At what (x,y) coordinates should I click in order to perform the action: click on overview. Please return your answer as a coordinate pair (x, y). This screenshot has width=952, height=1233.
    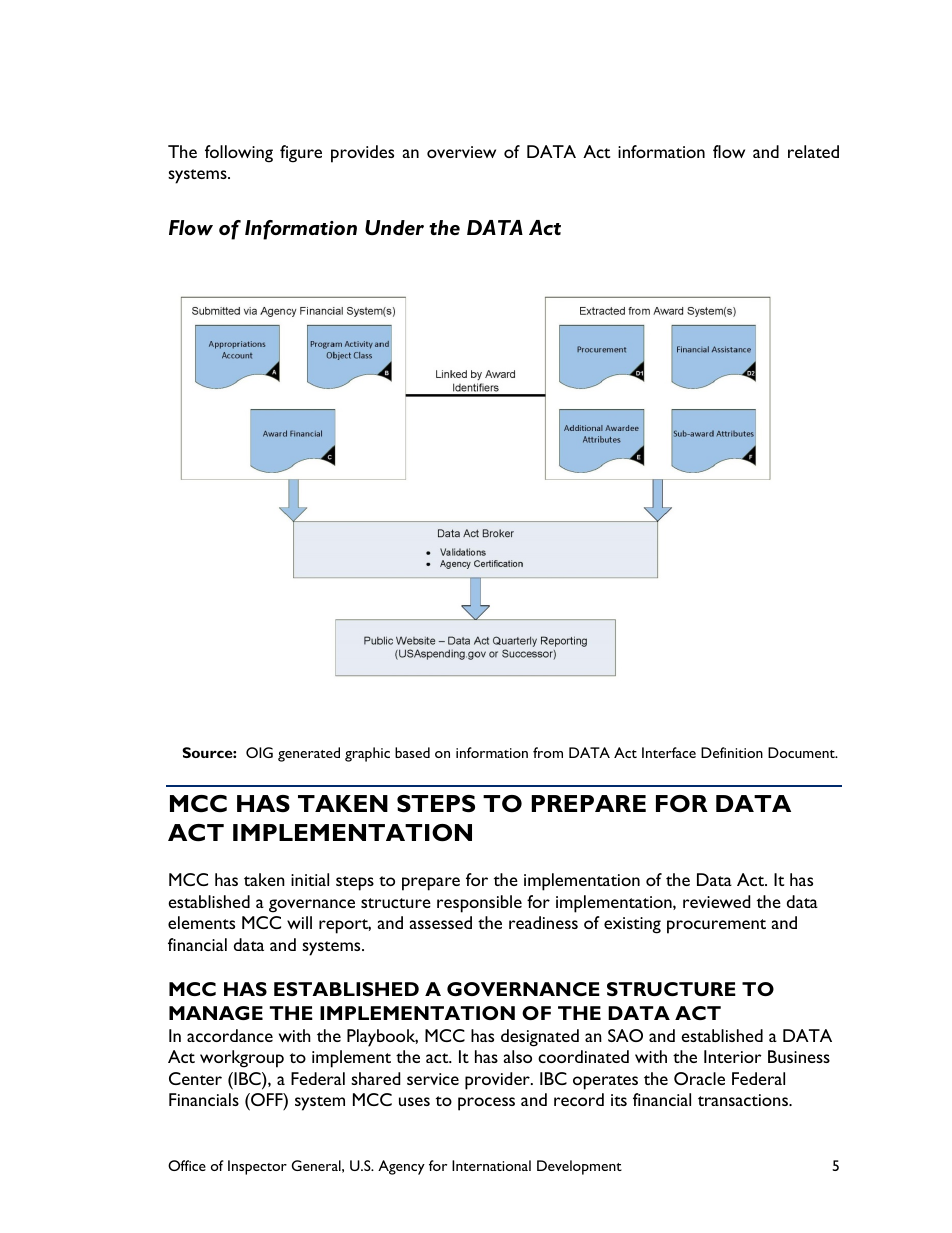
    Looking at the image, I should click on (461, 152).
